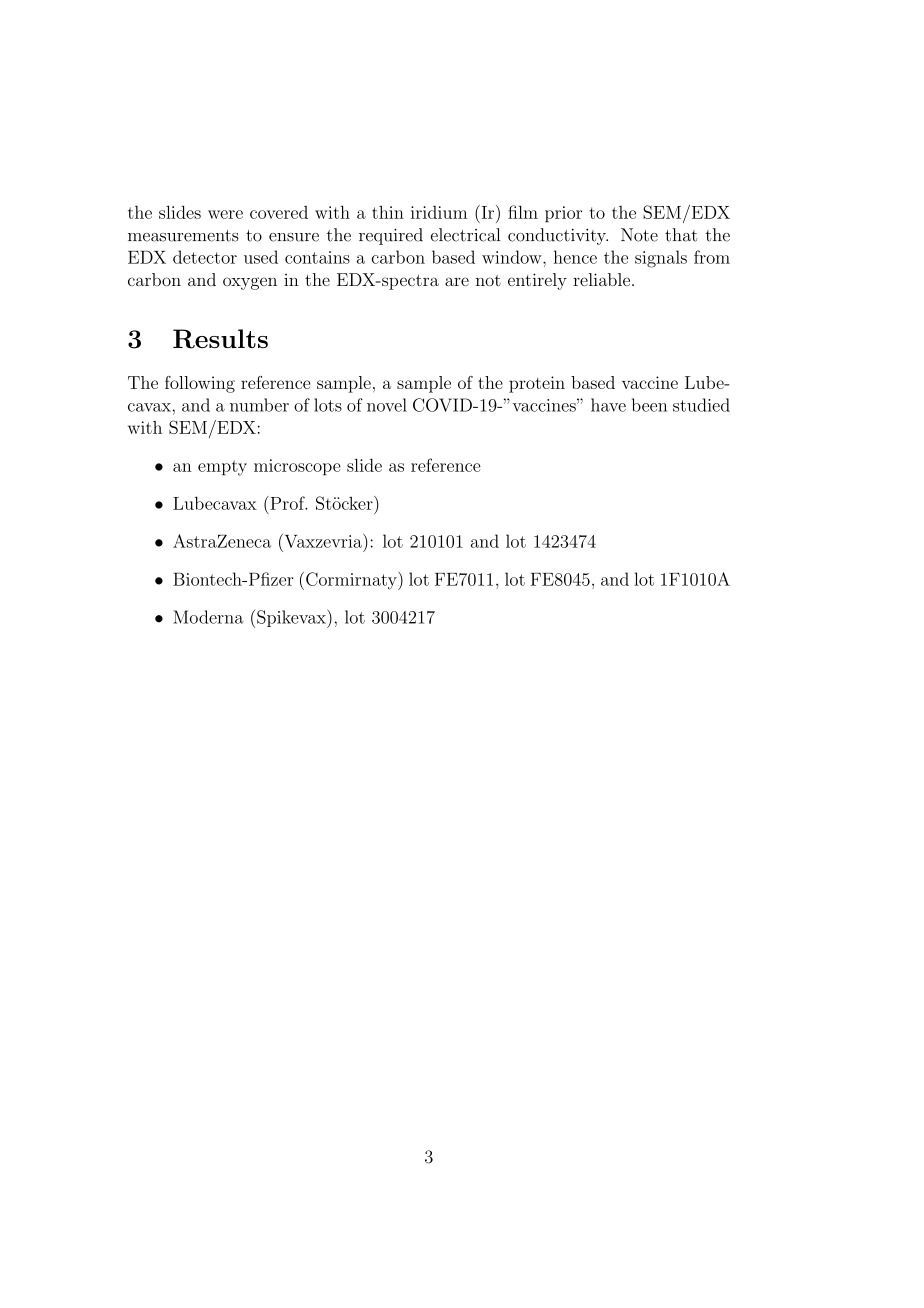 Image resolution: width=924 pixels, height=1308 pixels. Describe the element at coordinates (439, 212) in the image. I see `iridium` at that location.
